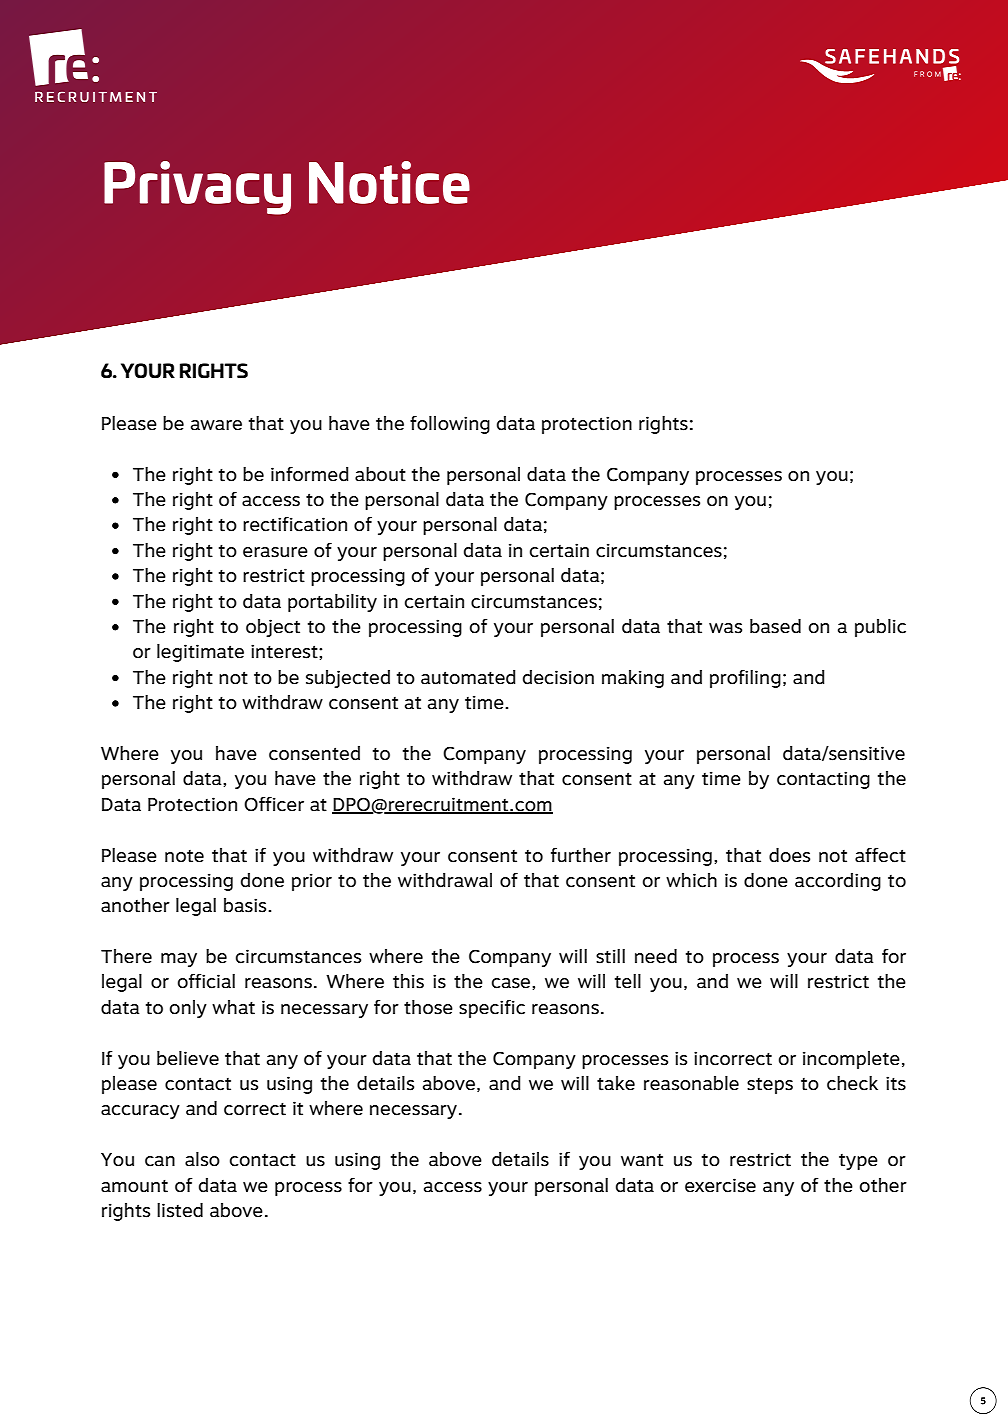 Image resolution: width=1008 pixels, height=1427 pixels. Describe the element at coordinates (202, 1159) in the screenshot. I see `also` at that location.
